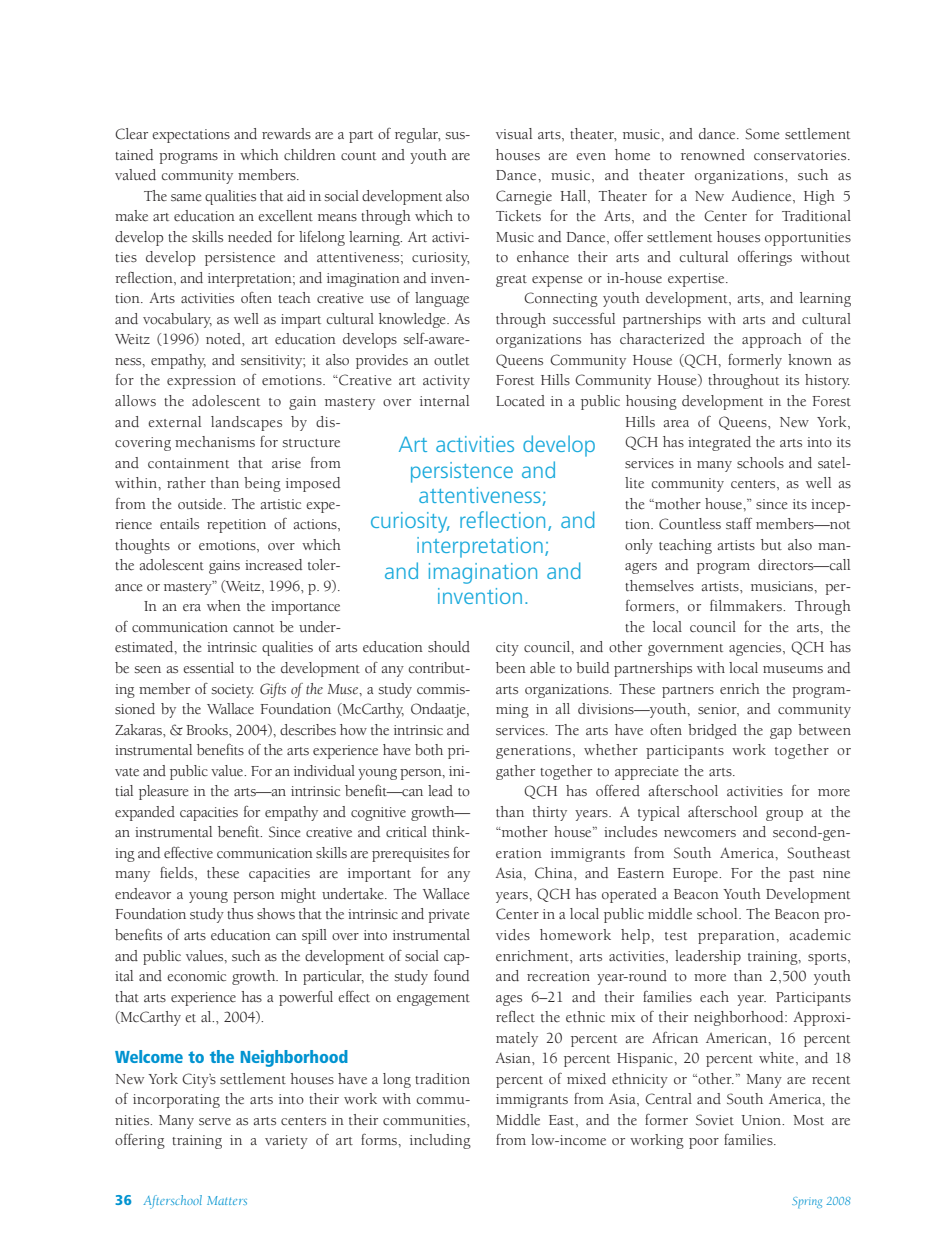 This document has height=1237, width=952. Describe the element at coordinates (232, 691) in the document. I see `society` at that location.
